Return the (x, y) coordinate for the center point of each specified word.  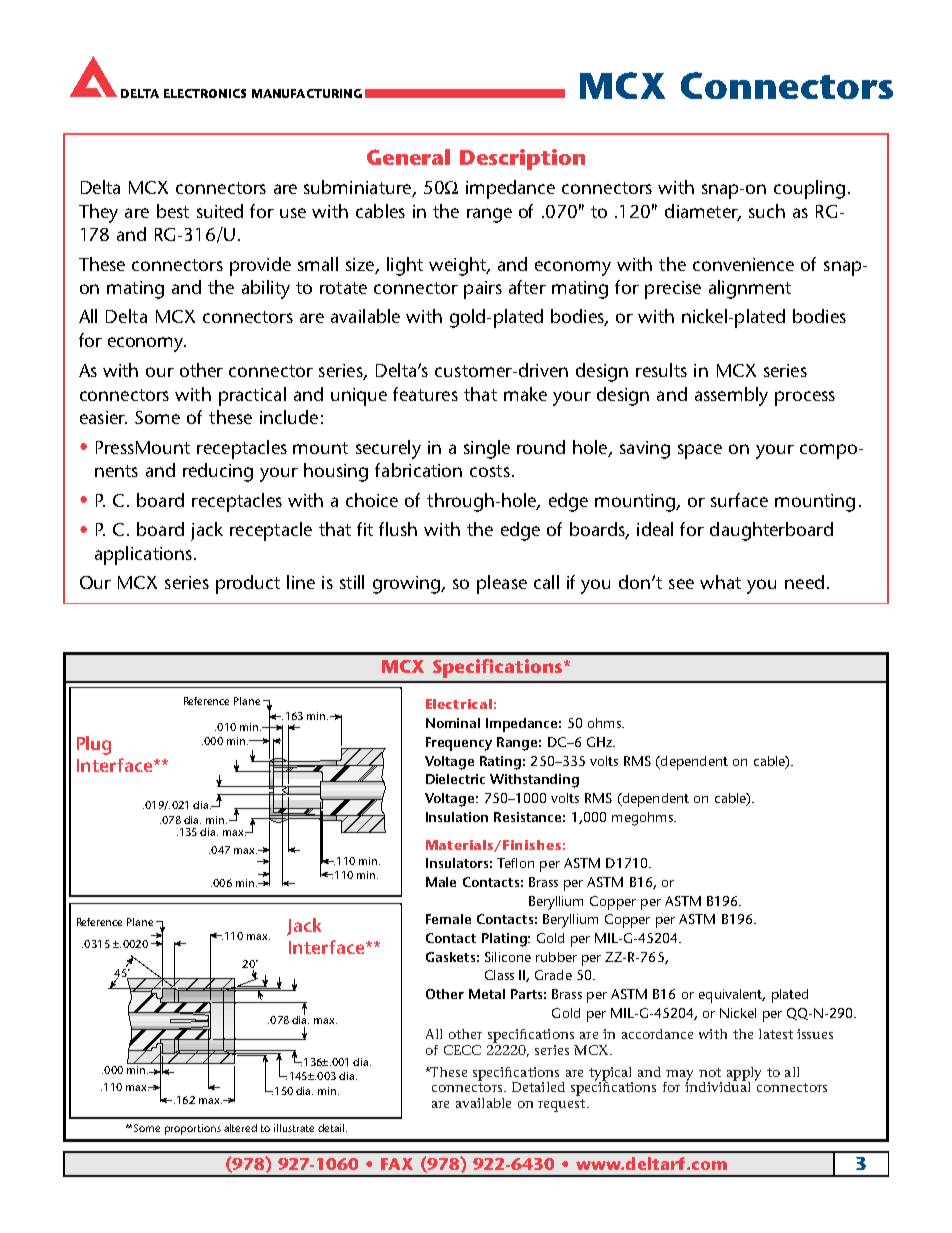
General (408, 157)
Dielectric (455, 779)
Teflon (515, 863)
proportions (193, 1129)
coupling (809, 189)
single (487, 449)
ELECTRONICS (205, 93)
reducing (218, 472)
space (700, 451)
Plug (94, 745)
